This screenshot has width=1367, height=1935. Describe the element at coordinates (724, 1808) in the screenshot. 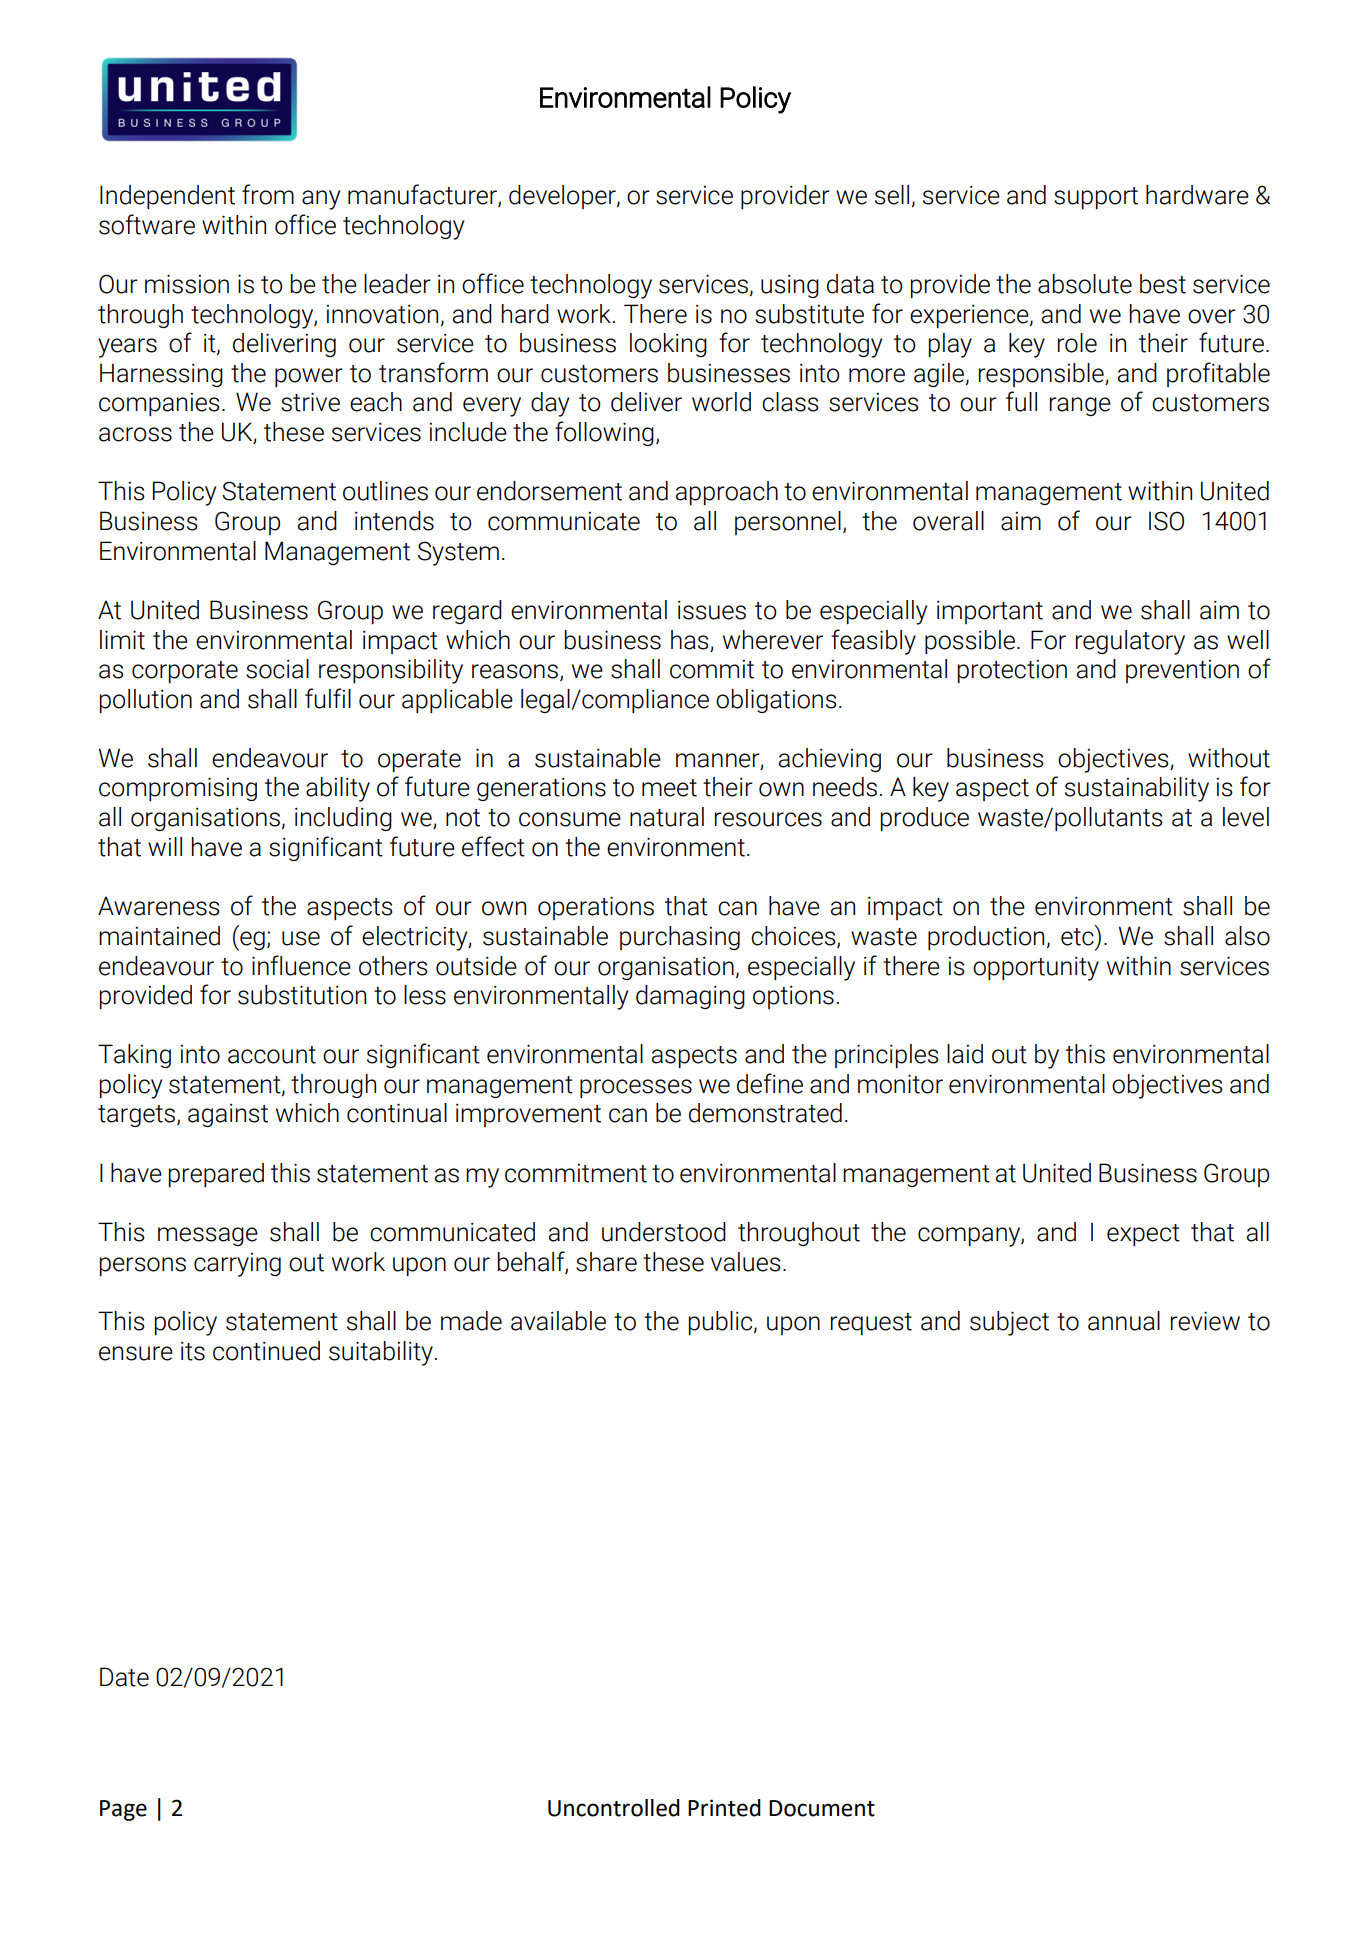

I see `Printed` at that location.
